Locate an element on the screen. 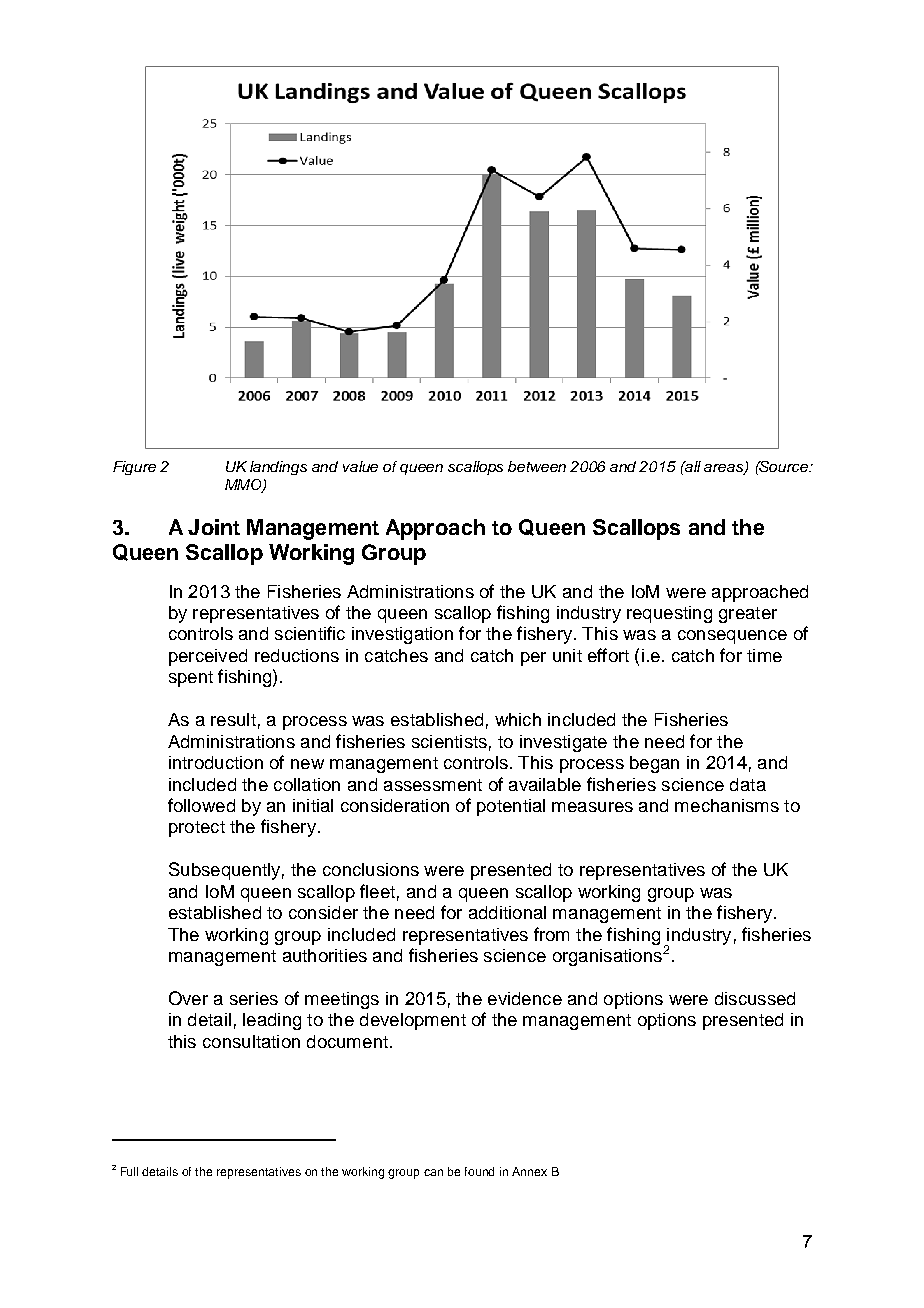 Image resolution: width=924 pixels, height=1308 pixels. found is located at coordinates (479, 1171).
